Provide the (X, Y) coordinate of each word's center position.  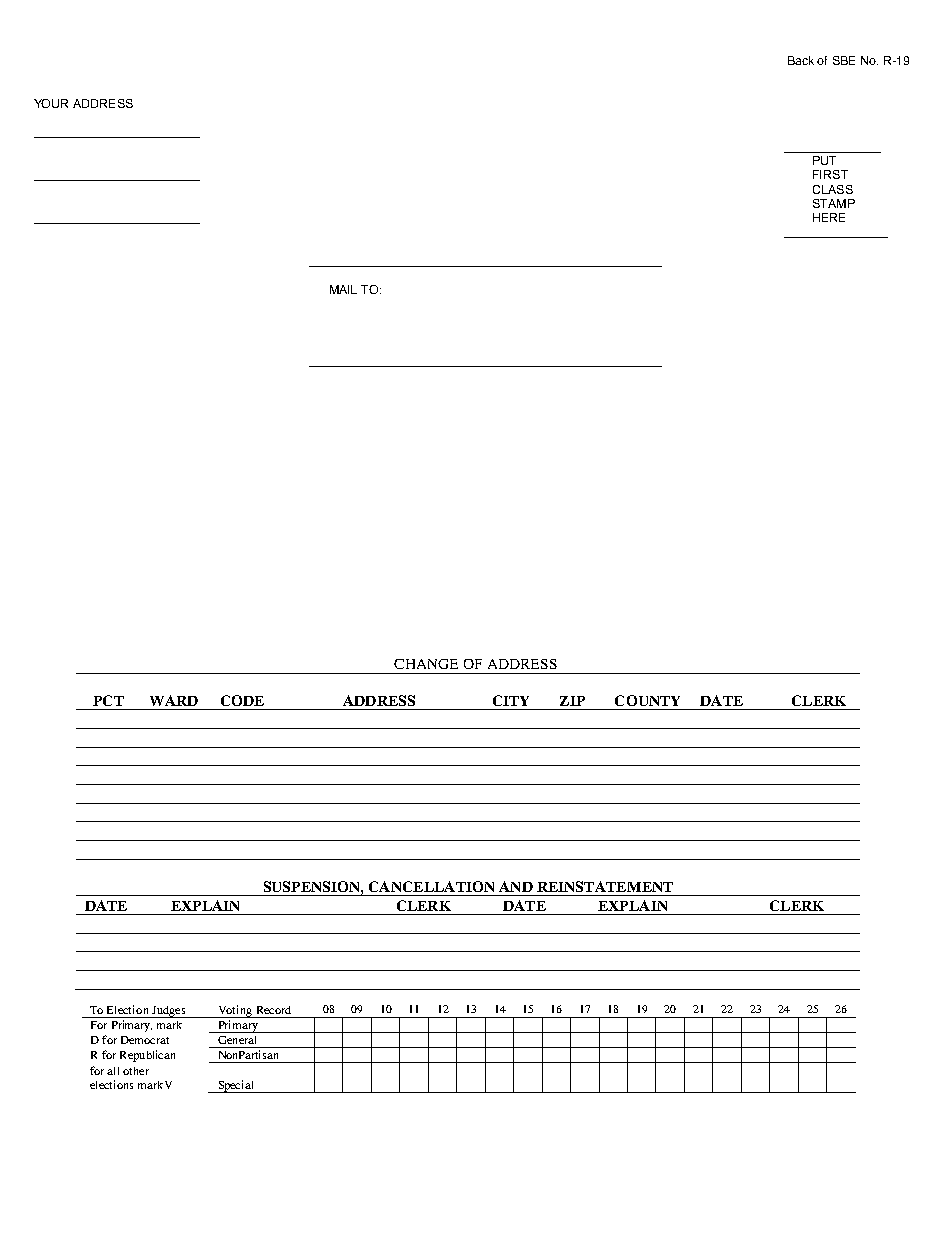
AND (516, 886)
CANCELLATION (431, 886)
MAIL (343, 289)
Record (274, 1010)
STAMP (834, 203)
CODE (242, 700)
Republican (147, 1056)
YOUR (51, 103)
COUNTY (647, 700)
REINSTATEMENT (605, 886)
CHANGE (426, 664)
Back (801, 60)
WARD (174, 700)
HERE (829, 217)
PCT (108, 700)
